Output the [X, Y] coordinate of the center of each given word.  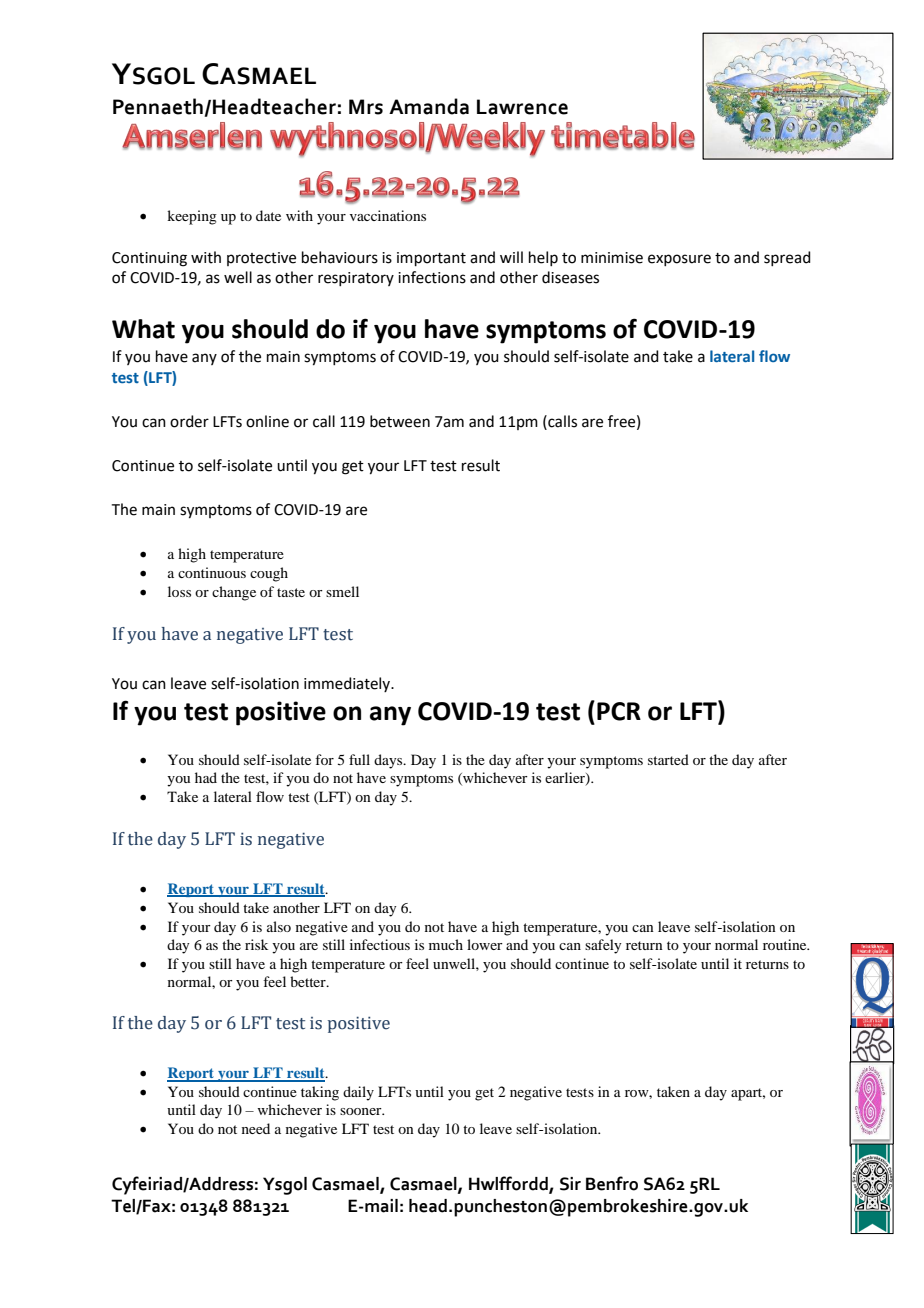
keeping [192, 217]
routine [786, 944]
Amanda [429, 106]
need [256, 1128]
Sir [570, 1184]
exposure [679, 260]
